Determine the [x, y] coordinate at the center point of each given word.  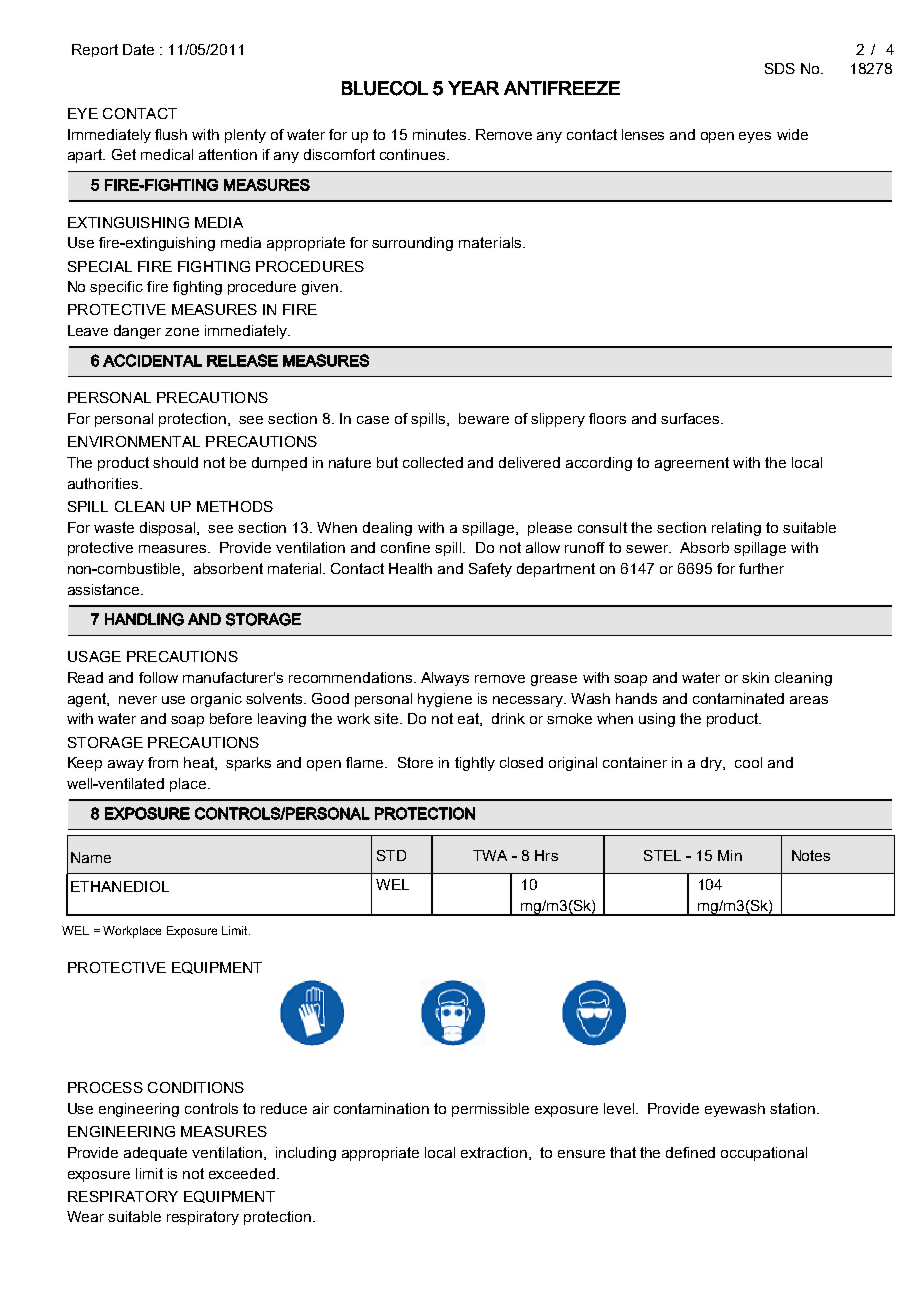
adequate [155, 1154]
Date [138, 49]
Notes [811, 855]
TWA [490, 855]
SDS [780, 68]
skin [755, 677]
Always [445, 679]
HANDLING [144, 619]
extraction [494, 1152]
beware [484, 418]
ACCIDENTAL [152, 360]
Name [91, 857]
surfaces [691, 418]
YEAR [473, 88]
